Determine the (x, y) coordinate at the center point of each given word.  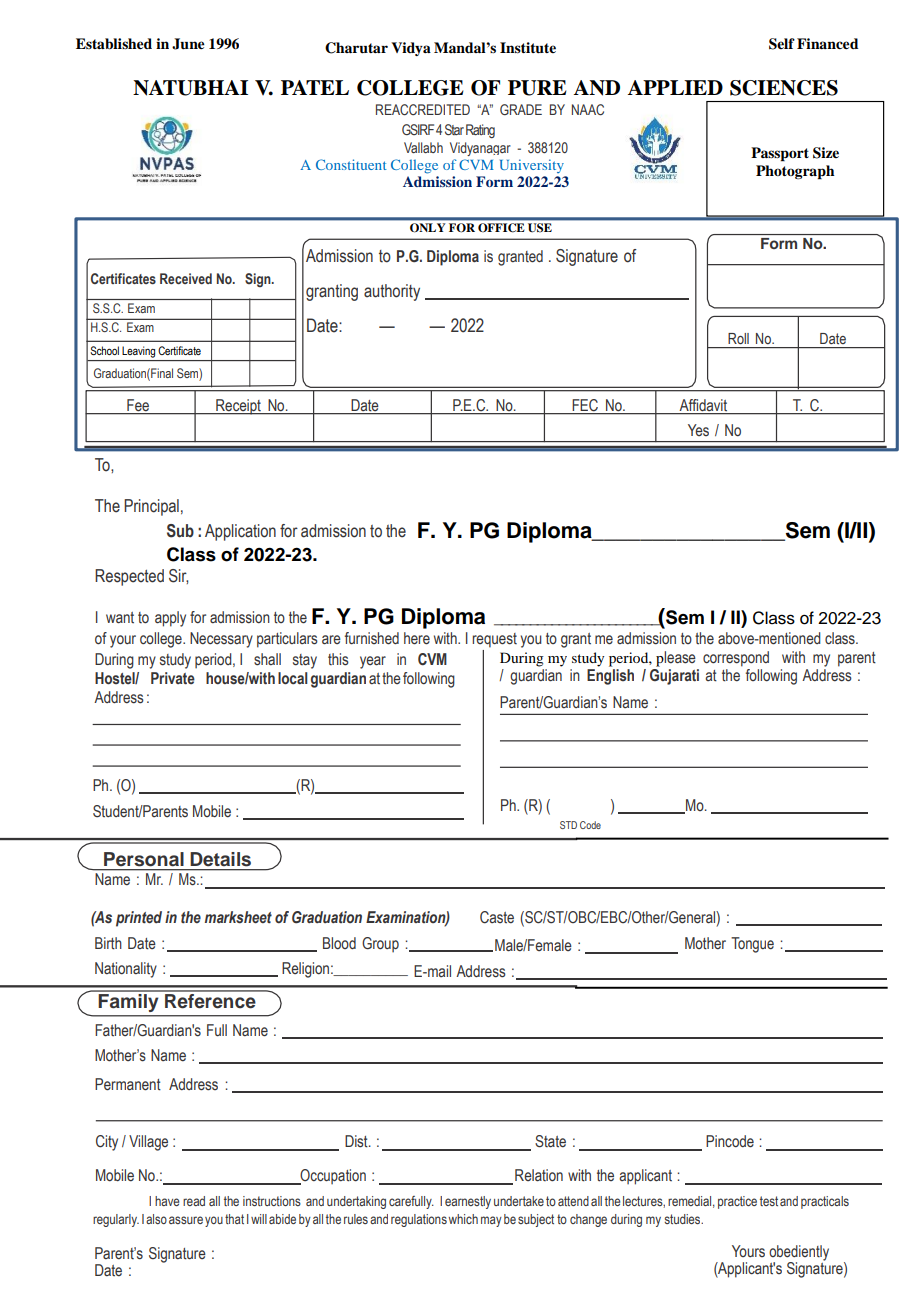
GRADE (521, 109)
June (188, 44)
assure (186, 1220)
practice (737, 1202)
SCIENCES (784, 88)
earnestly (468, 1202)
